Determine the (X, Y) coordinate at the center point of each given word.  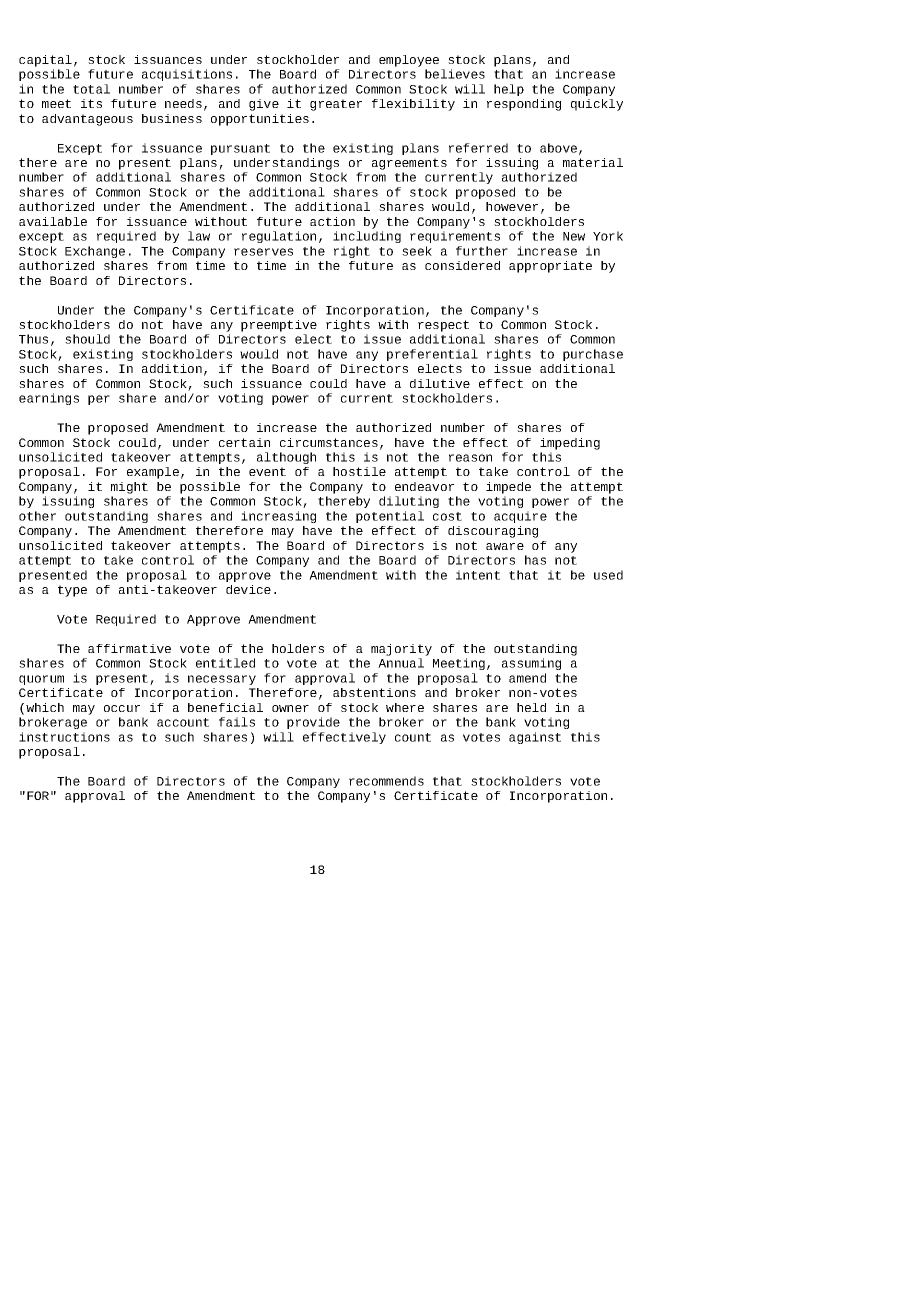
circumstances (329, 442)
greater (336, 105)
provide (313, 723)
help (509, 90)
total (91, 89)
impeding (570, 444)
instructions (64, 737)
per (99, 400)
